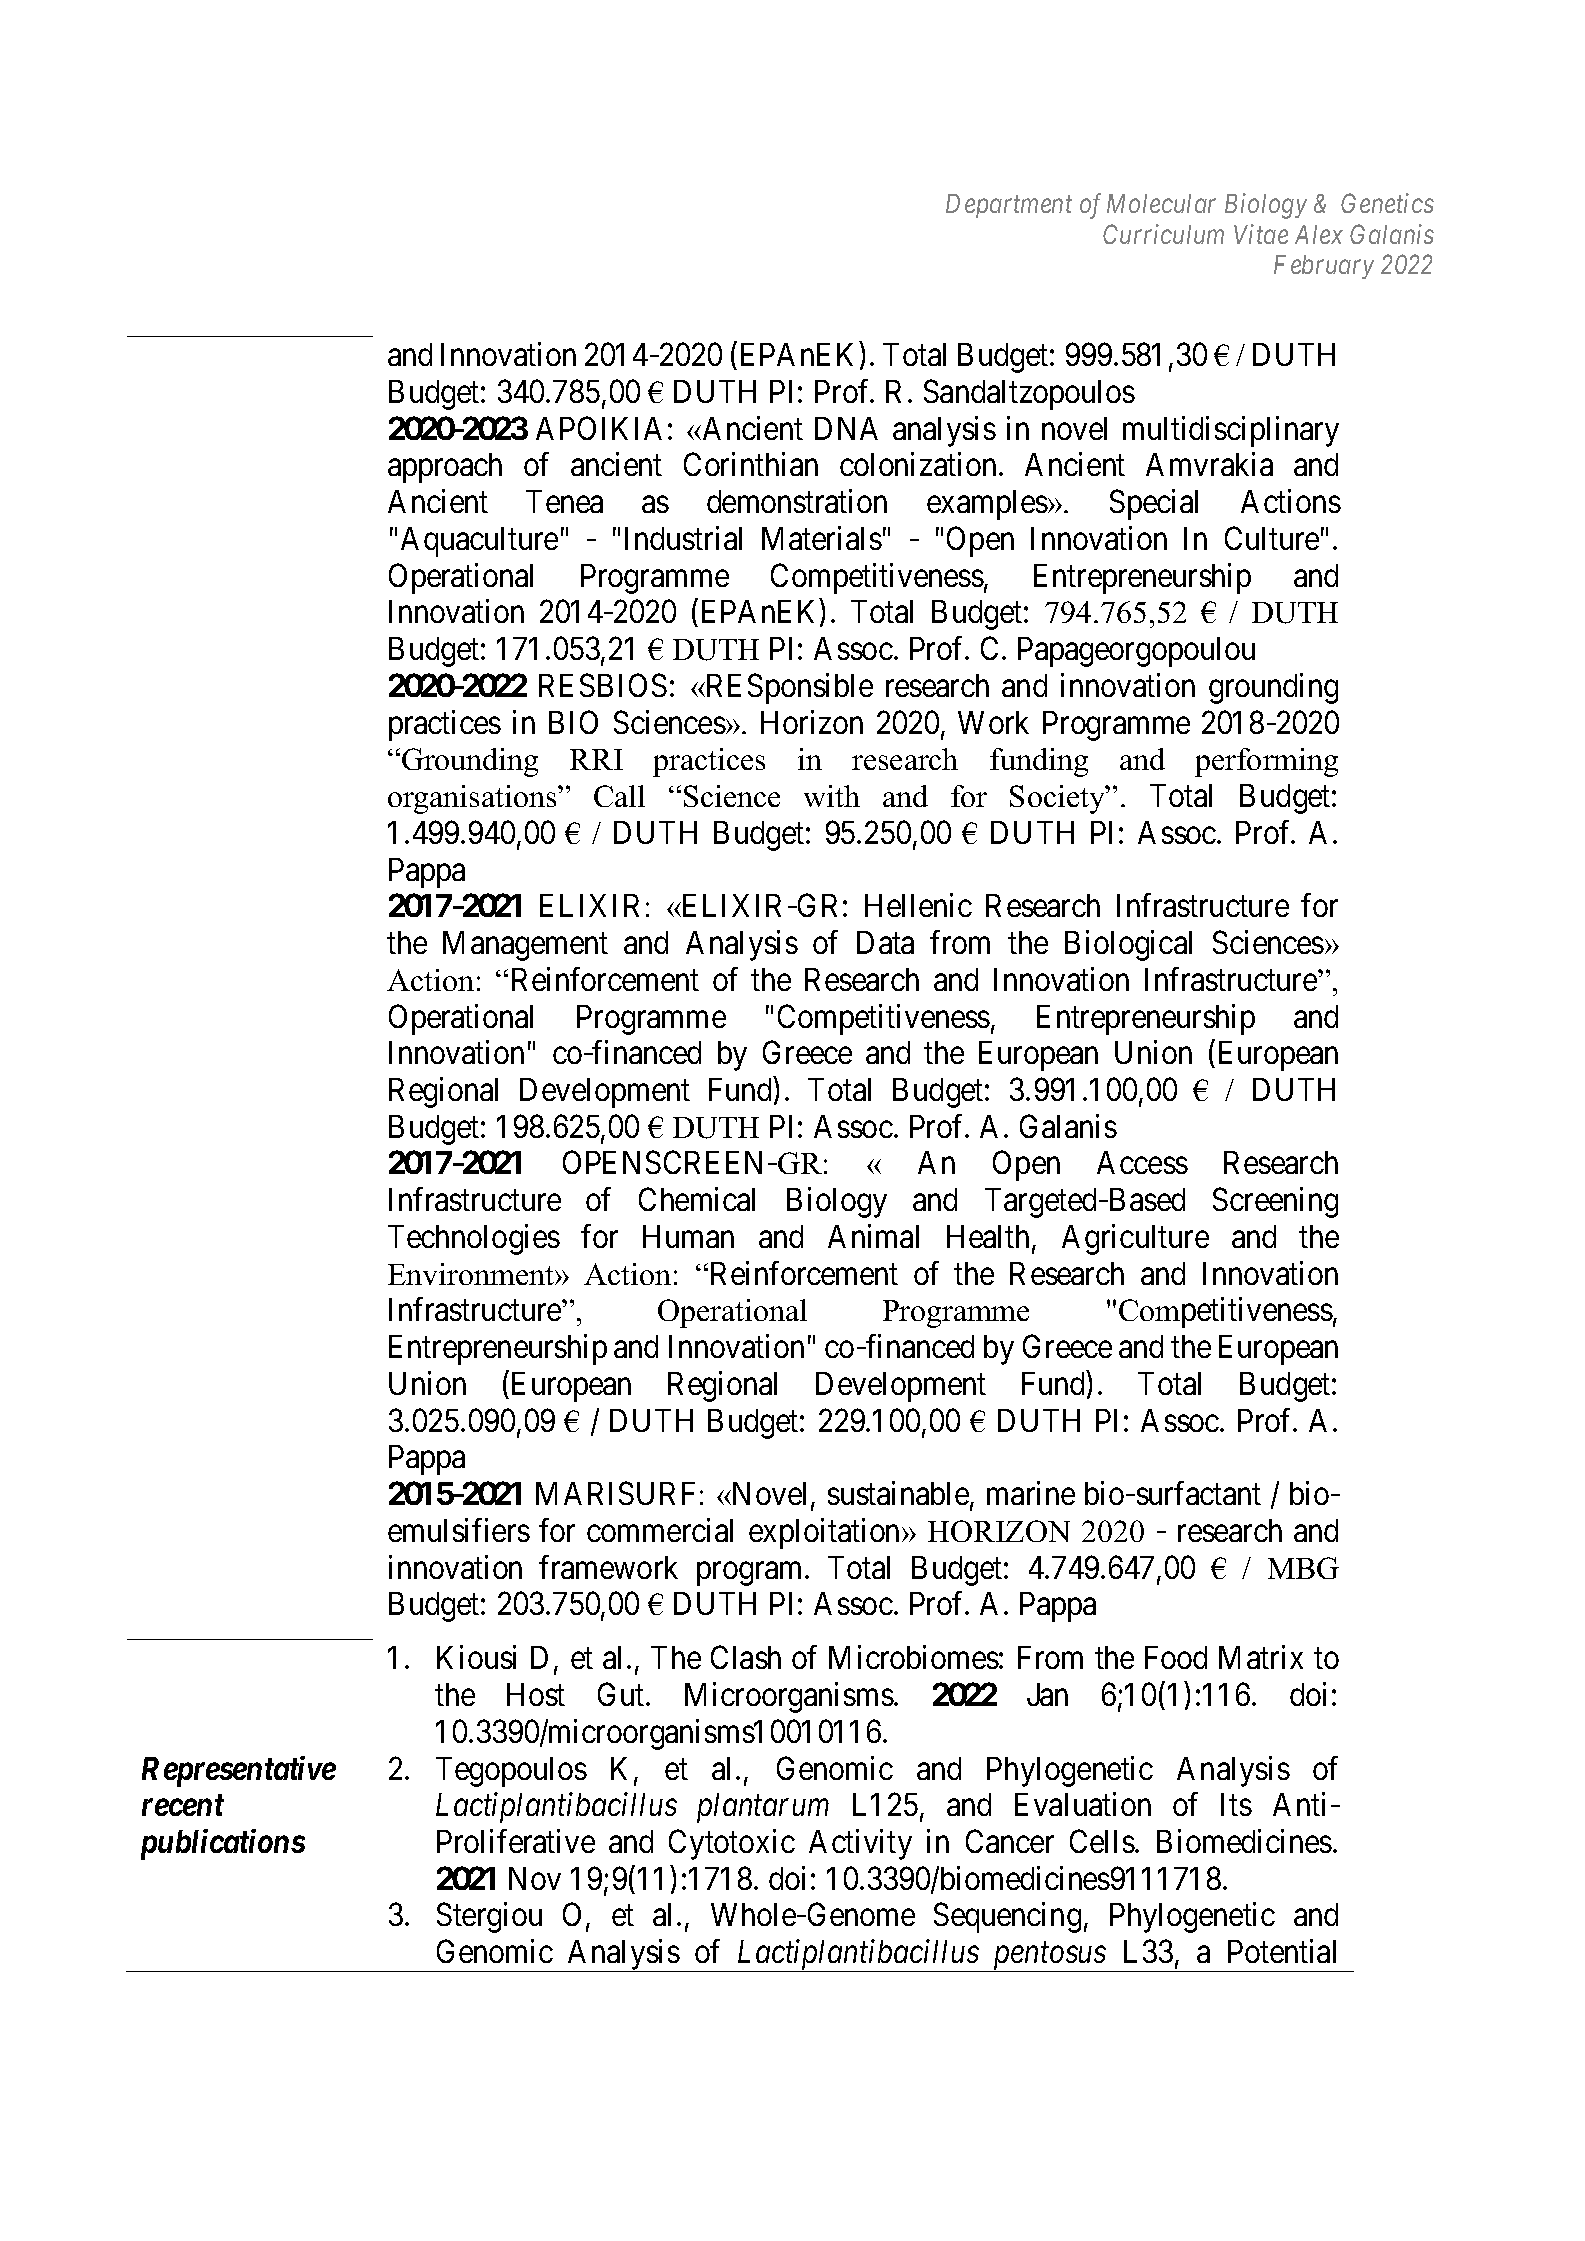 Image resolution: width=1585 pixels, height=2241 pixels. Describe the element at coordinates (473, 799) in the screenshot. I see `organisations` at that location.
